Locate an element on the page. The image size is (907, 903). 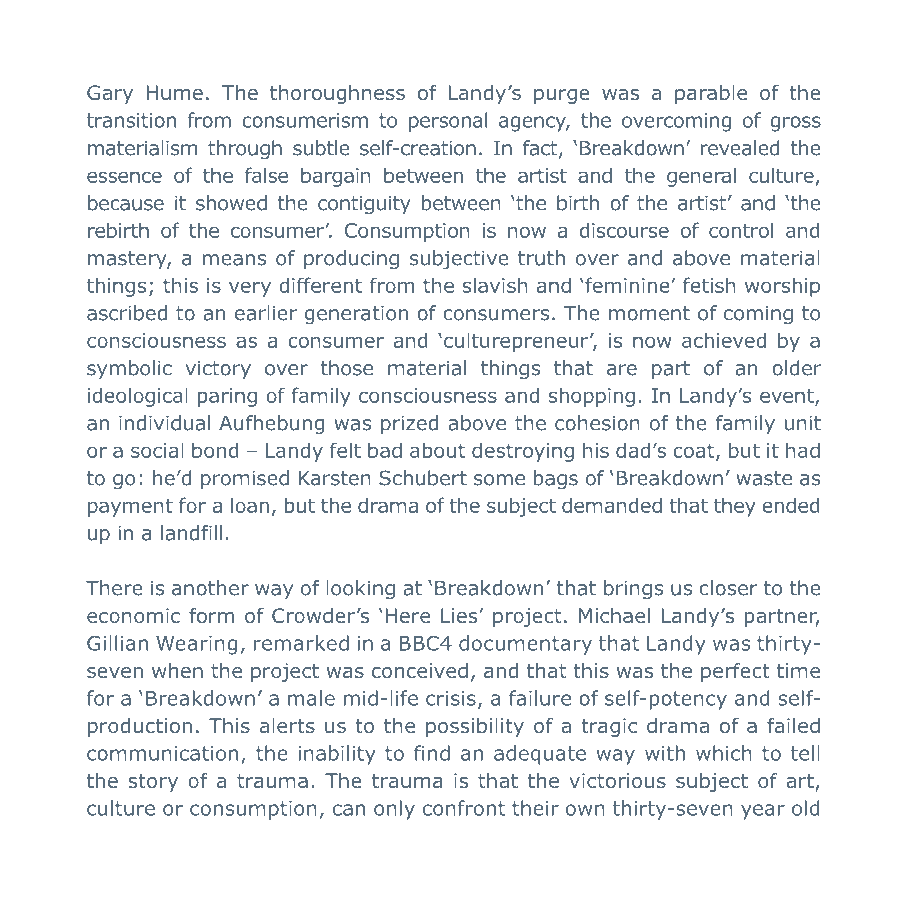
closer is located at coordinates (728, 588).
